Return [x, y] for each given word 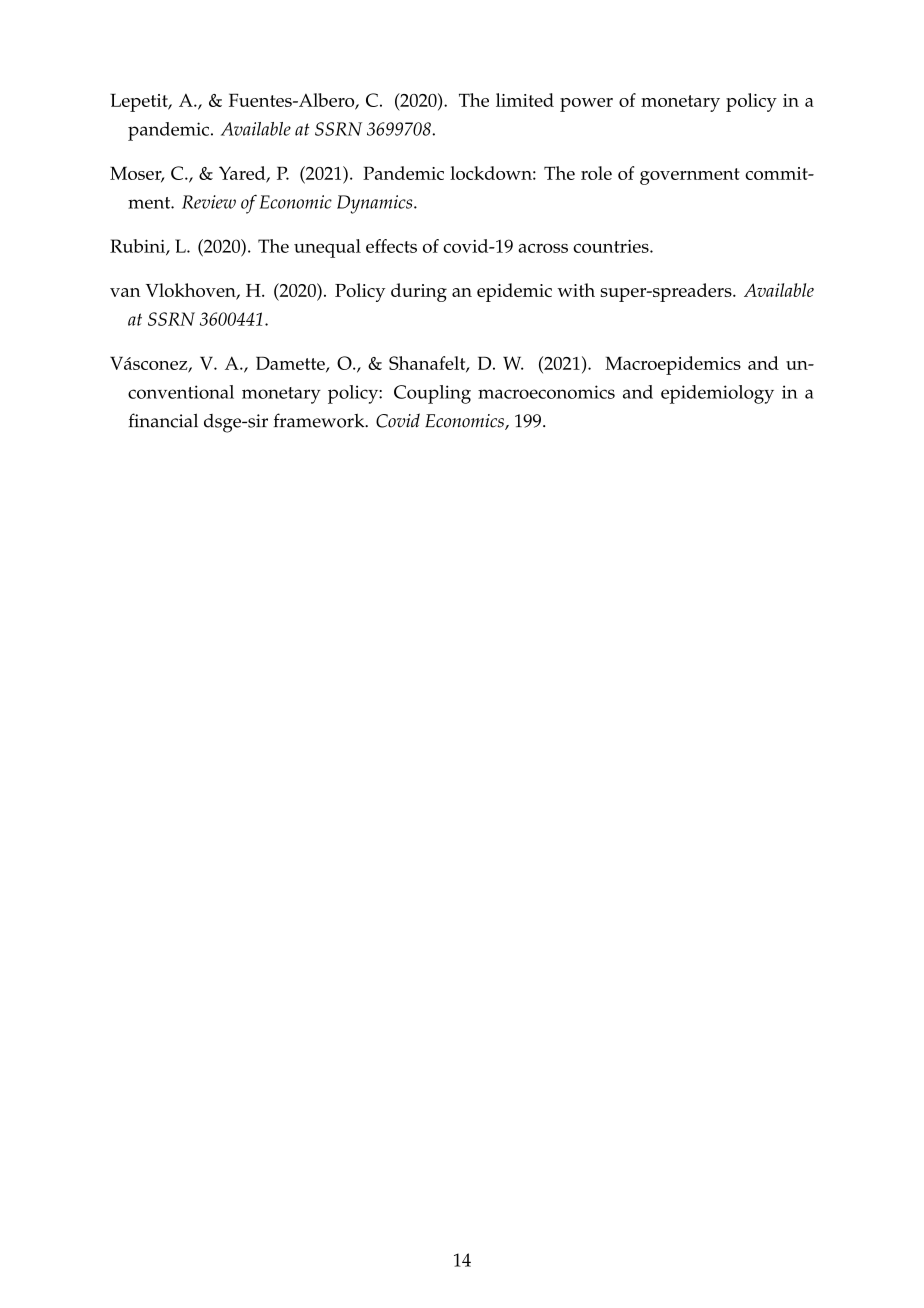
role [596, 173]
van [125, 292]
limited [525, 100]
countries [612, 246]
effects [391, 246]
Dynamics [376, 204]
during [419, 292]
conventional [181, 392]
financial [163, 420]
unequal [327, 248]
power [586, 105]
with [576, 290]
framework [320, 420]
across [543, 248]
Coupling [432, 394]
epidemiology [717, 394]
